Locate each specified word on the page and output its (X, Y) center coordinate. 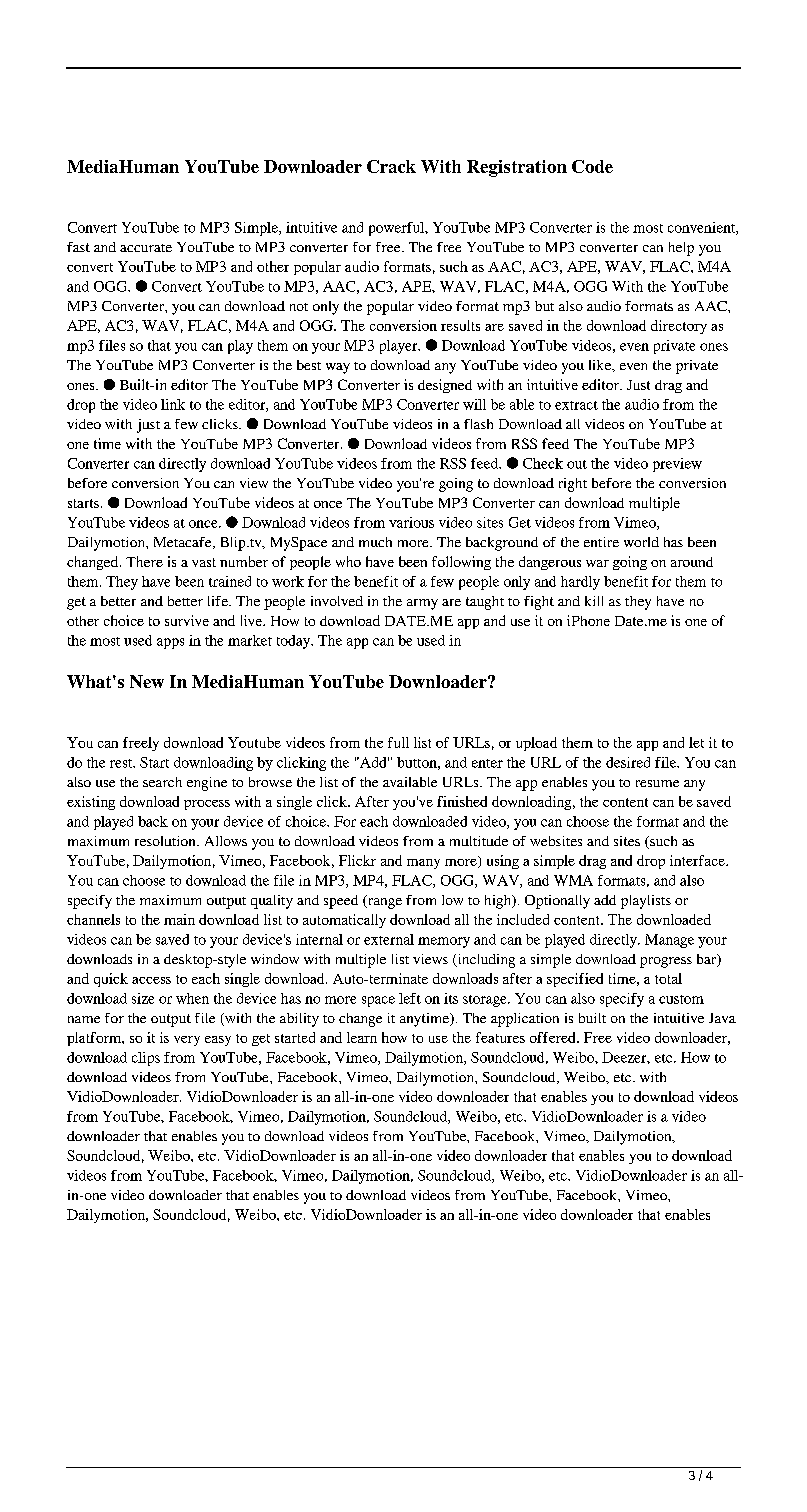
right (573, 485)
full (398, 742)
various (411, 522)
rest (122, 763)
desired (628, 762)
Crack (391, 166)
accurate (146, 248)
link (173, 404)
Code (592, 166)
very (187, 1041)
